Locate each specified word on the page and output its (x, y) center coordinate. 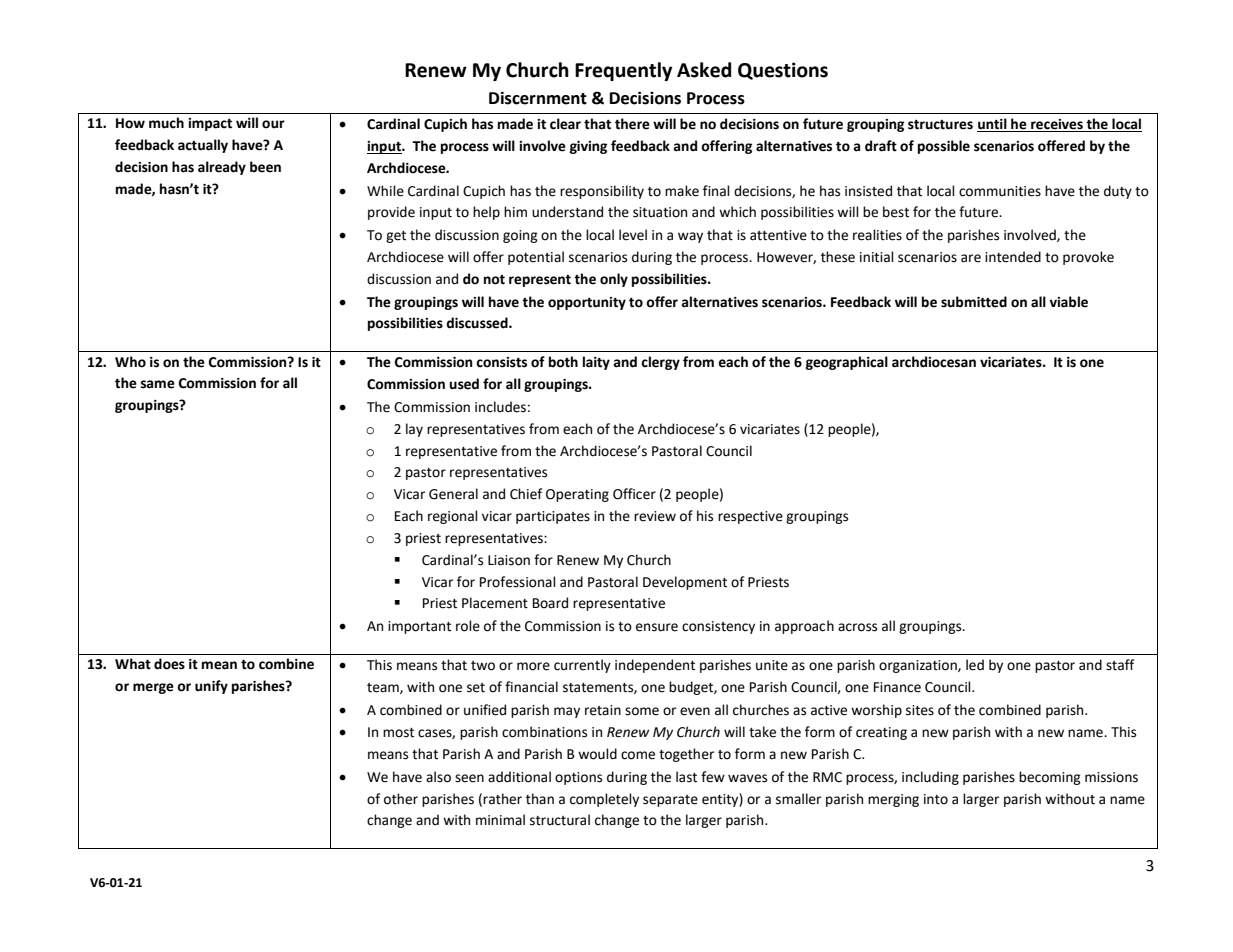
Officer (634, 494)
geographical (847, 363)
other (401, 799)
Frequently (623, 71)
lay (414, 430)
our (273, 124)
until (993, 125)
